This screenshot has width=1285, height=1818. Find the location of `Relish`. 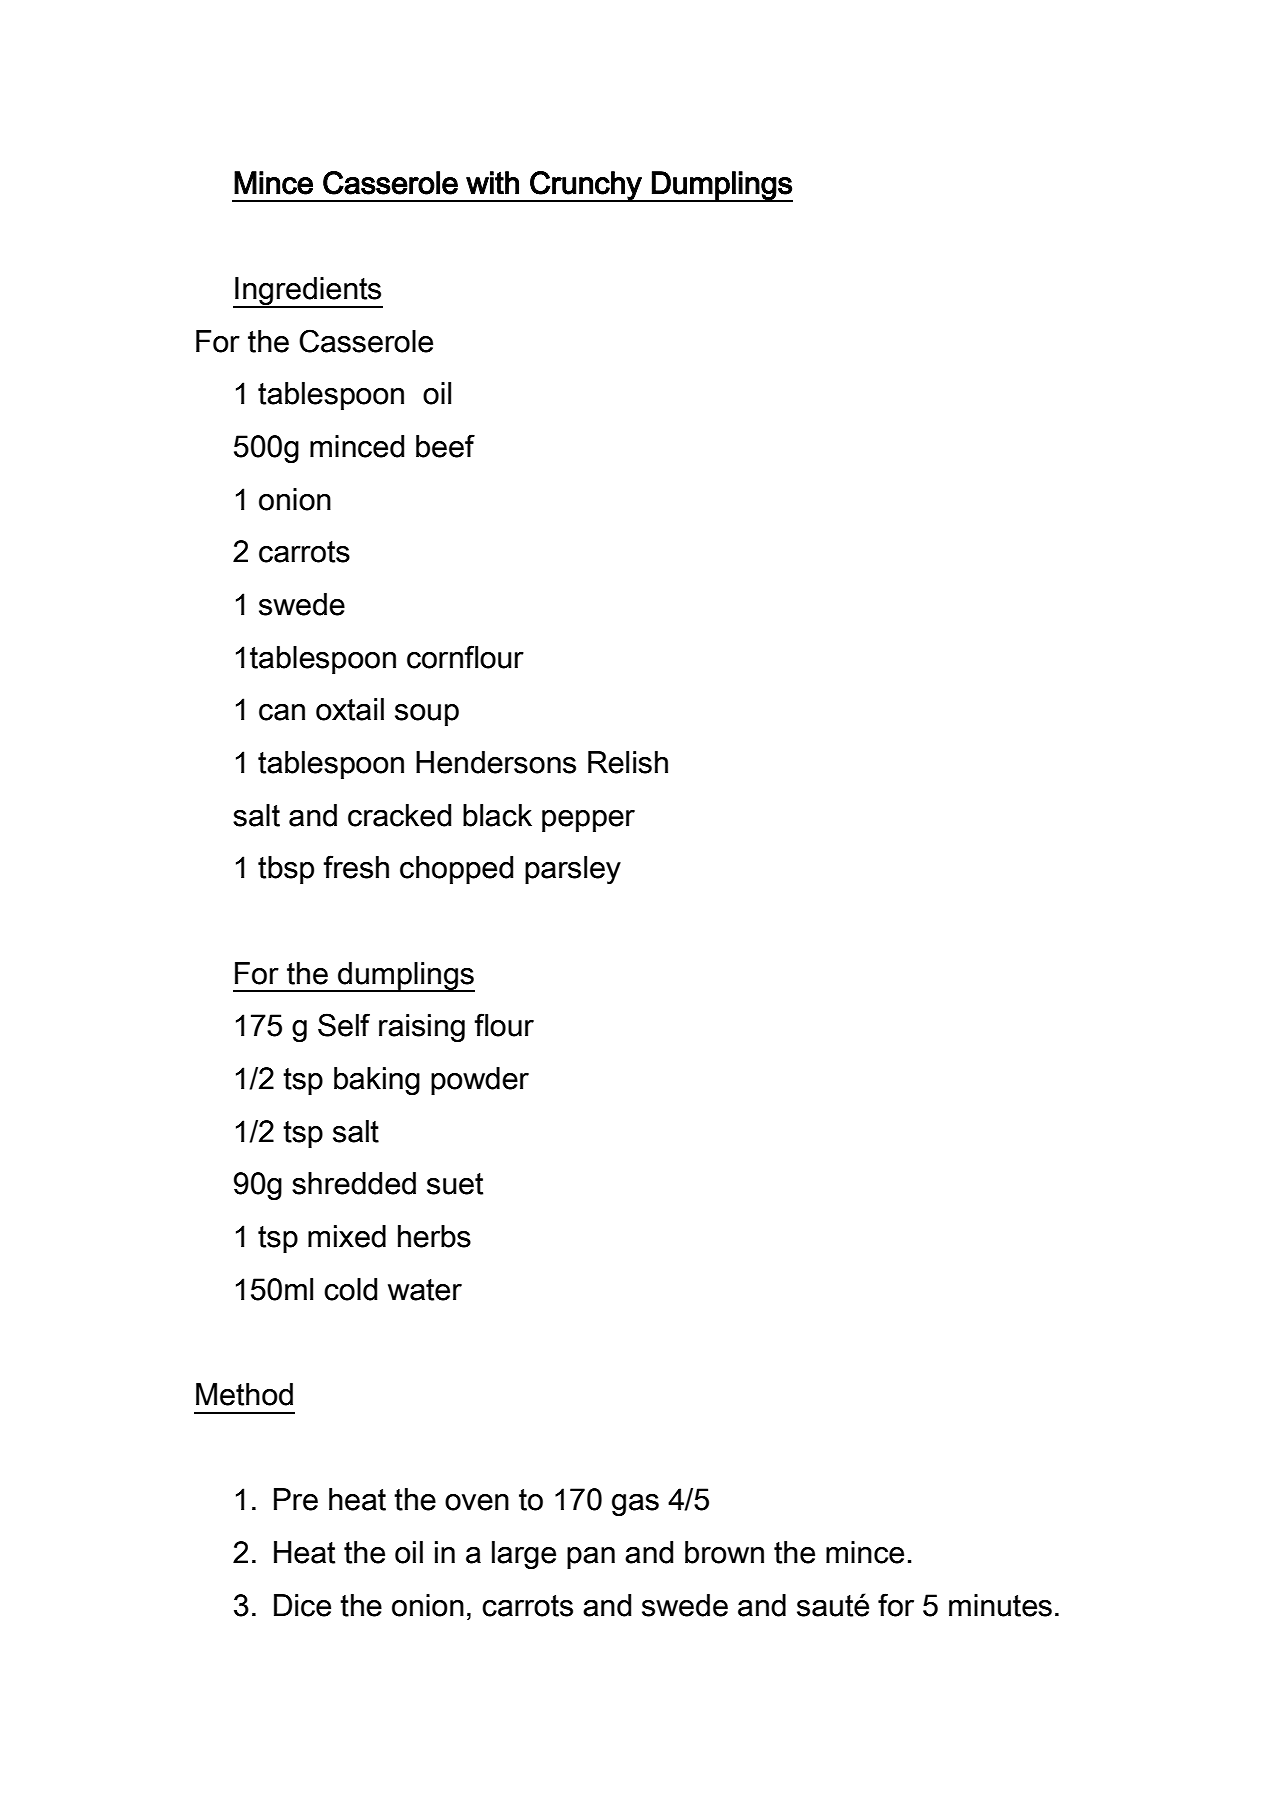

Relish is located at coordinates (628, 762).
